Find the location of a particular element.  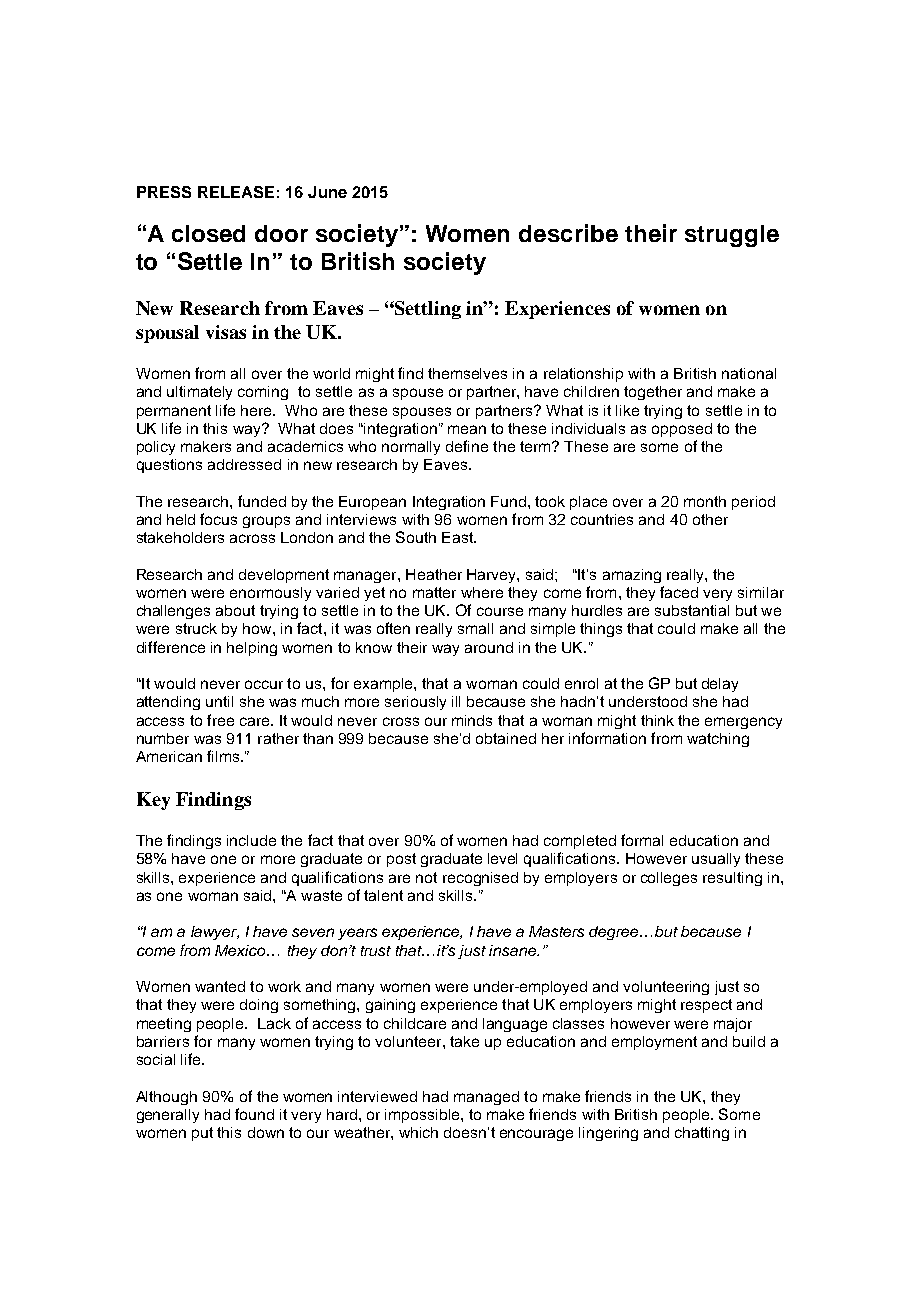

level is located at coordinates (502, 858).
